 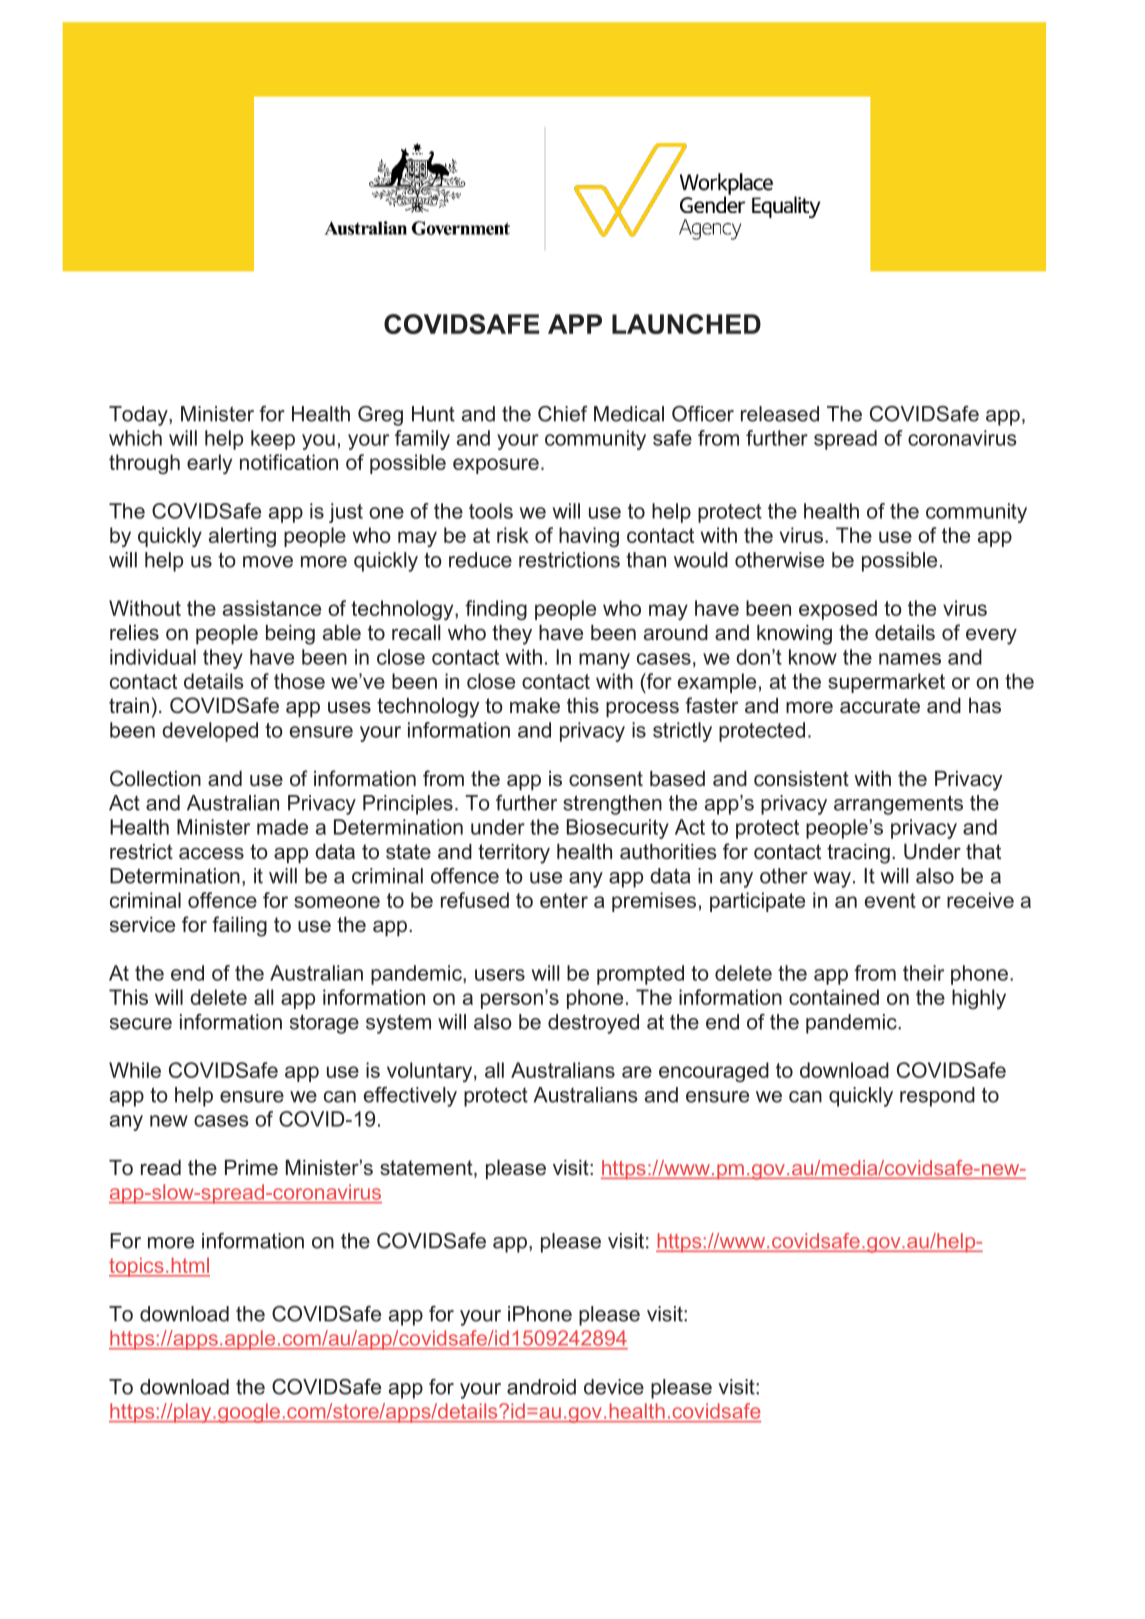 I want to click on Chief, so click(x=563, y=414).
